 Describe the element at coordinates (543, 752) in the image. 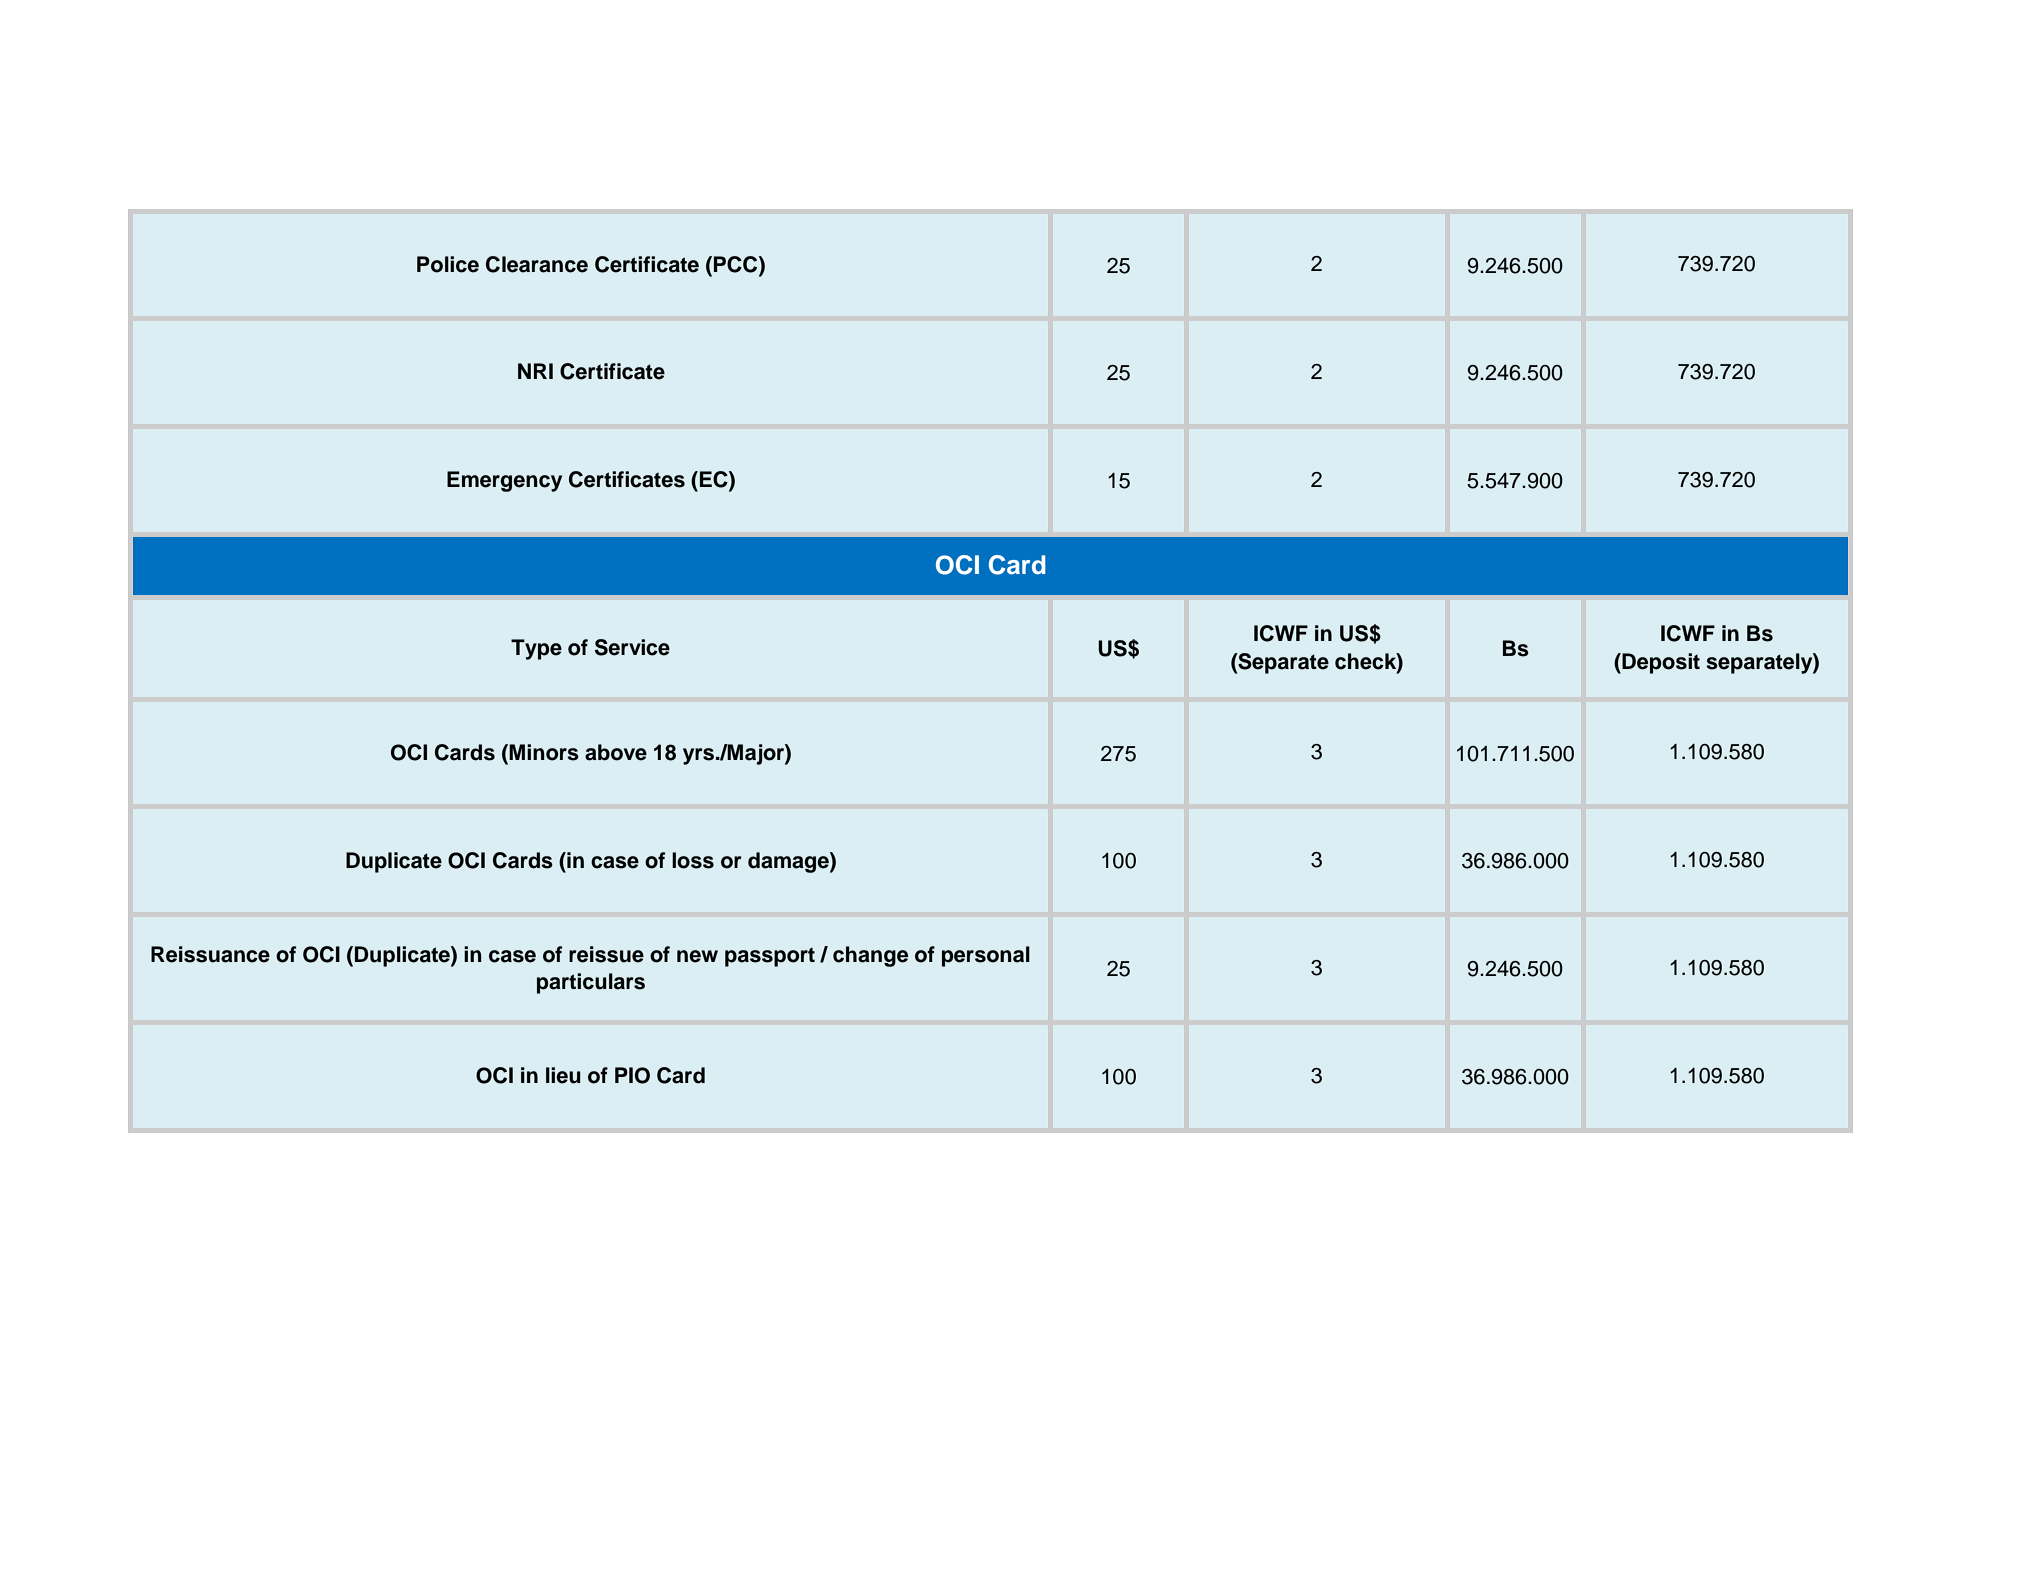

I see `Minors` at that location.
